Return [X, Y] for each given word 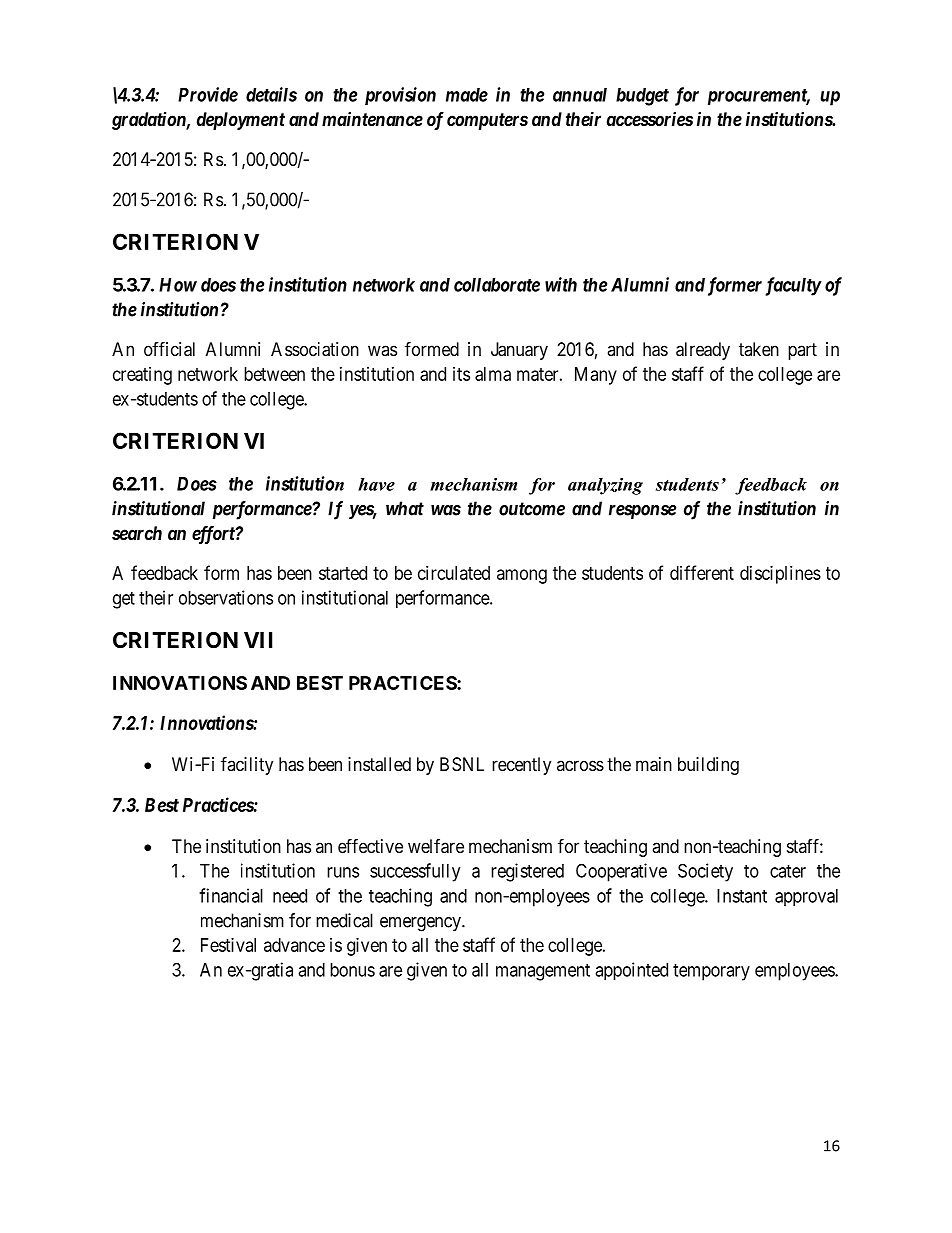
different [702, 572]
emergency [421, 924]
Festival [228, 945]
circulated [454, 573]
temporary [711, 972]
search [137, 533]
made [467, 95]
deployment [241, 121]
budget [642, 97]
